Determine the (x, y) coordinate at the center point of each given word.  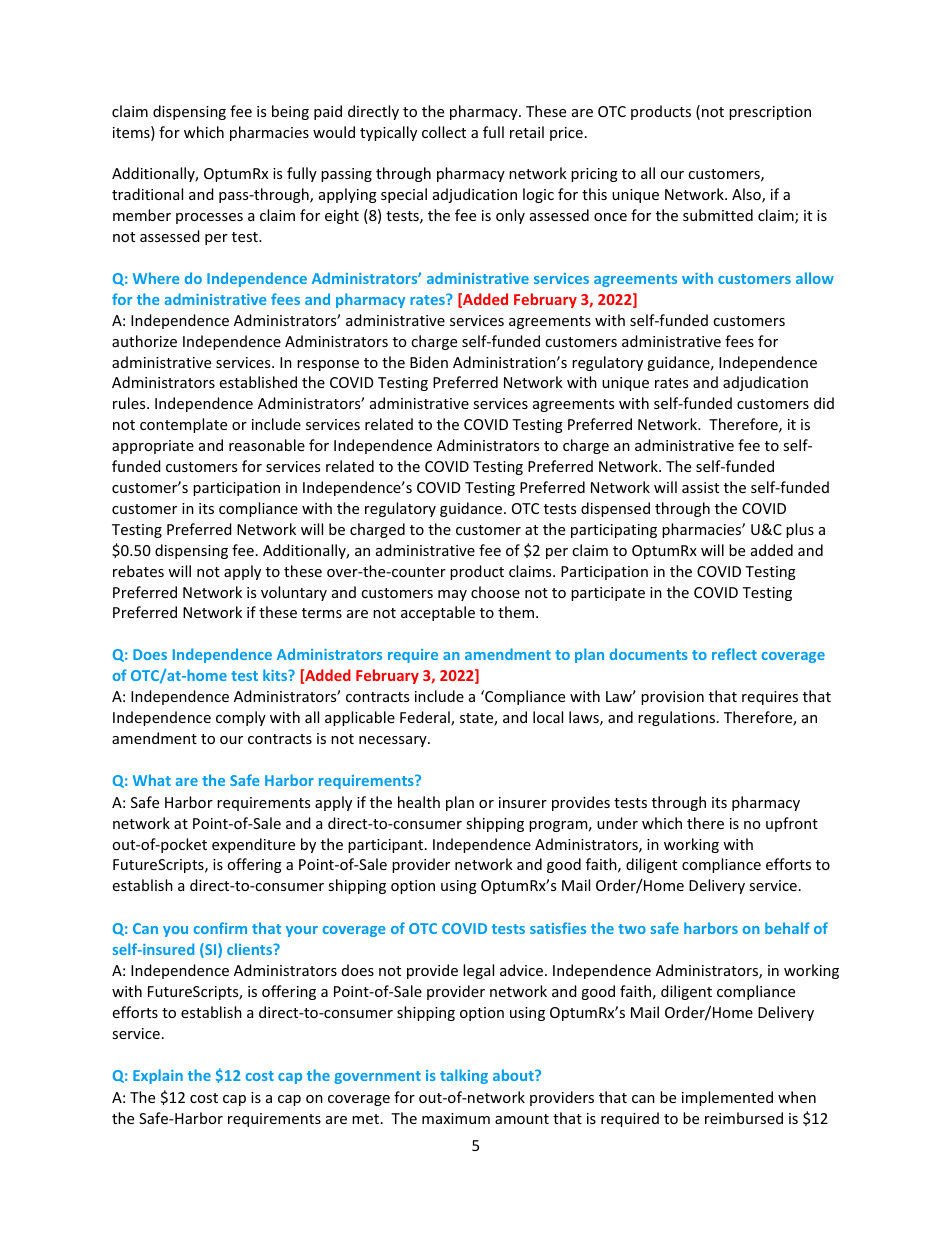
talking (464, 1076)
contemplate (183, 425)
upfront (792, 824)
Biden (429, 362)
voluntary (294, 593)
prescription (770, 113)
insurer (523, 802)
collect (444, 132)
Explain (158, 1076)
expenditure (253, 845)
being (290, 112)
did (824, 403)
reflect (734, 654)
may (452, 595)
